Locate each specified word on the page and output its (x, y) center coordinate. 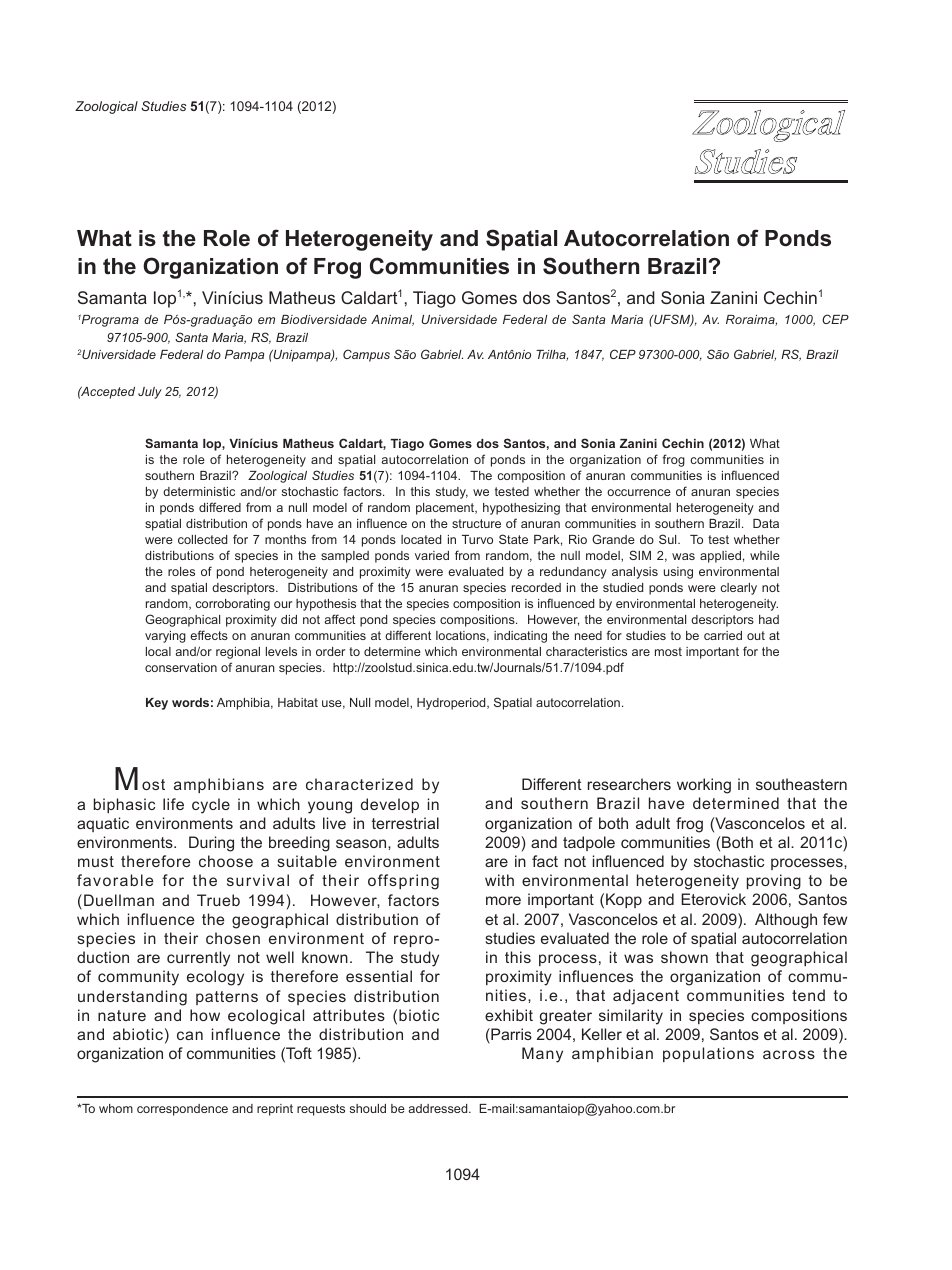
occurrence (639, 492)
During (211, 844)
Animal (392, 320)
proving (774, 882)
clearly (738, 589)
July (150, 393)
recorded (536, 587)
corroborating (232, 605)
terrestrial (405, 823)
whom (116, 1108)
